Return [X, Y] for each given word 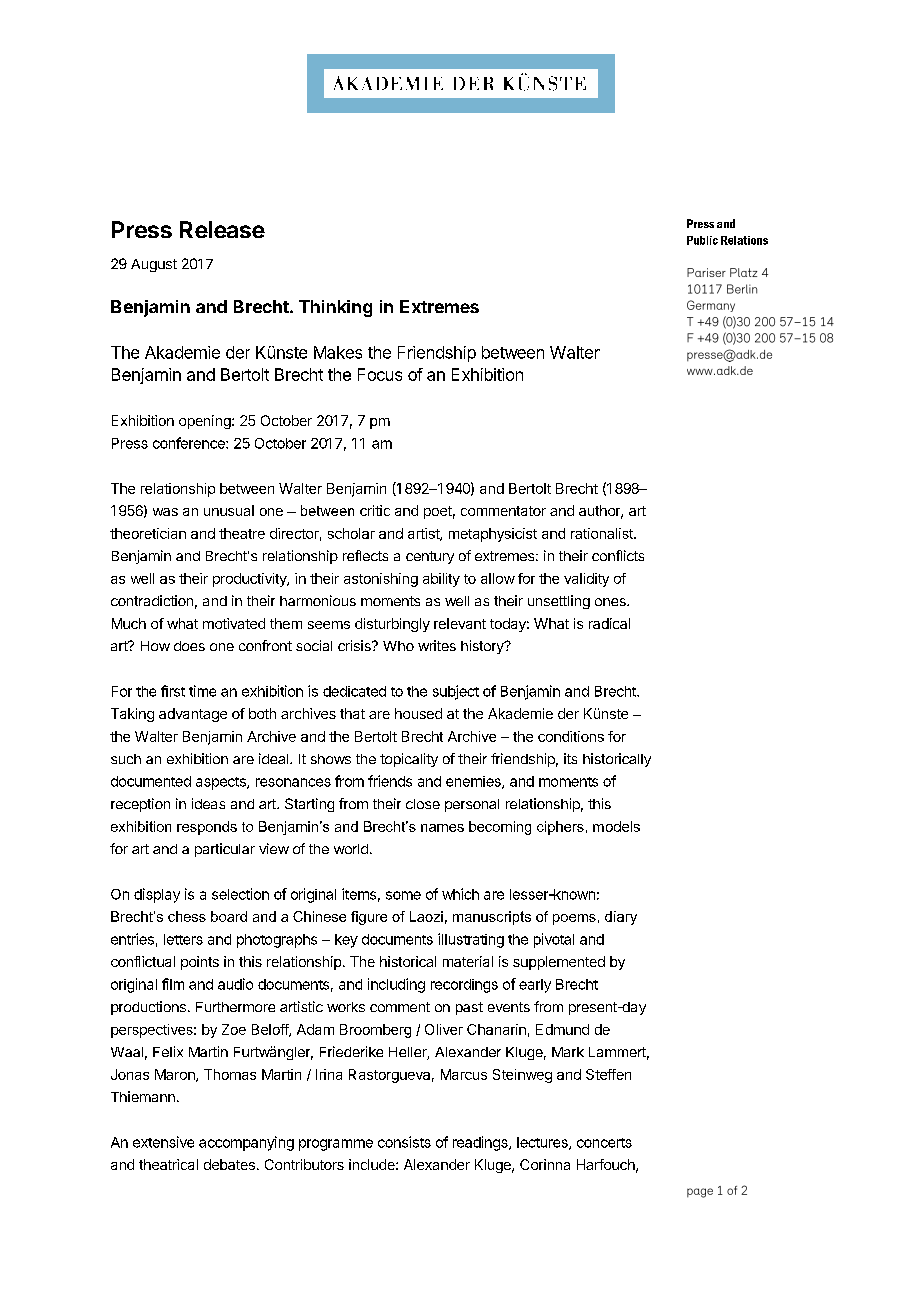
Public [702, 240]
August [154, 265]
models [616, 826]
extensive [163, 1142]
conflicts [618, 555]
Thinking [335, 308]
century [430, 557]
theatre [242, 533]
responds [207, 828]
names [442, 828]
